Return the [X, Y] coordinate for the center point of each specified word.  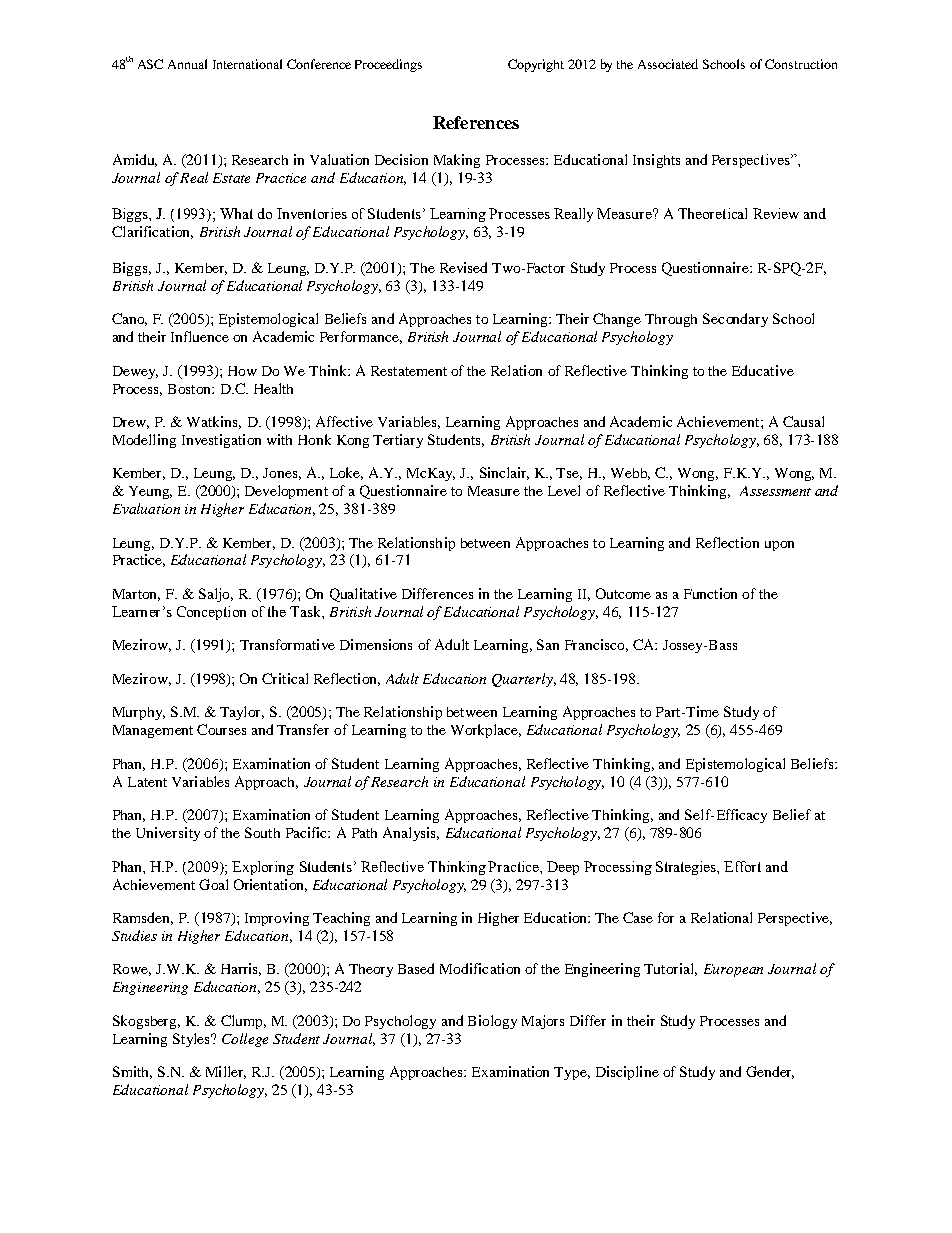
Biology [492, 1022]
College [245, 1040]
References [476, 122]
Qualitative [363, 595]
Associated [668, 64]
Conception [211, 613]
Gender [770, 1072]
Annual [187, 64]
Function [710, 593]
